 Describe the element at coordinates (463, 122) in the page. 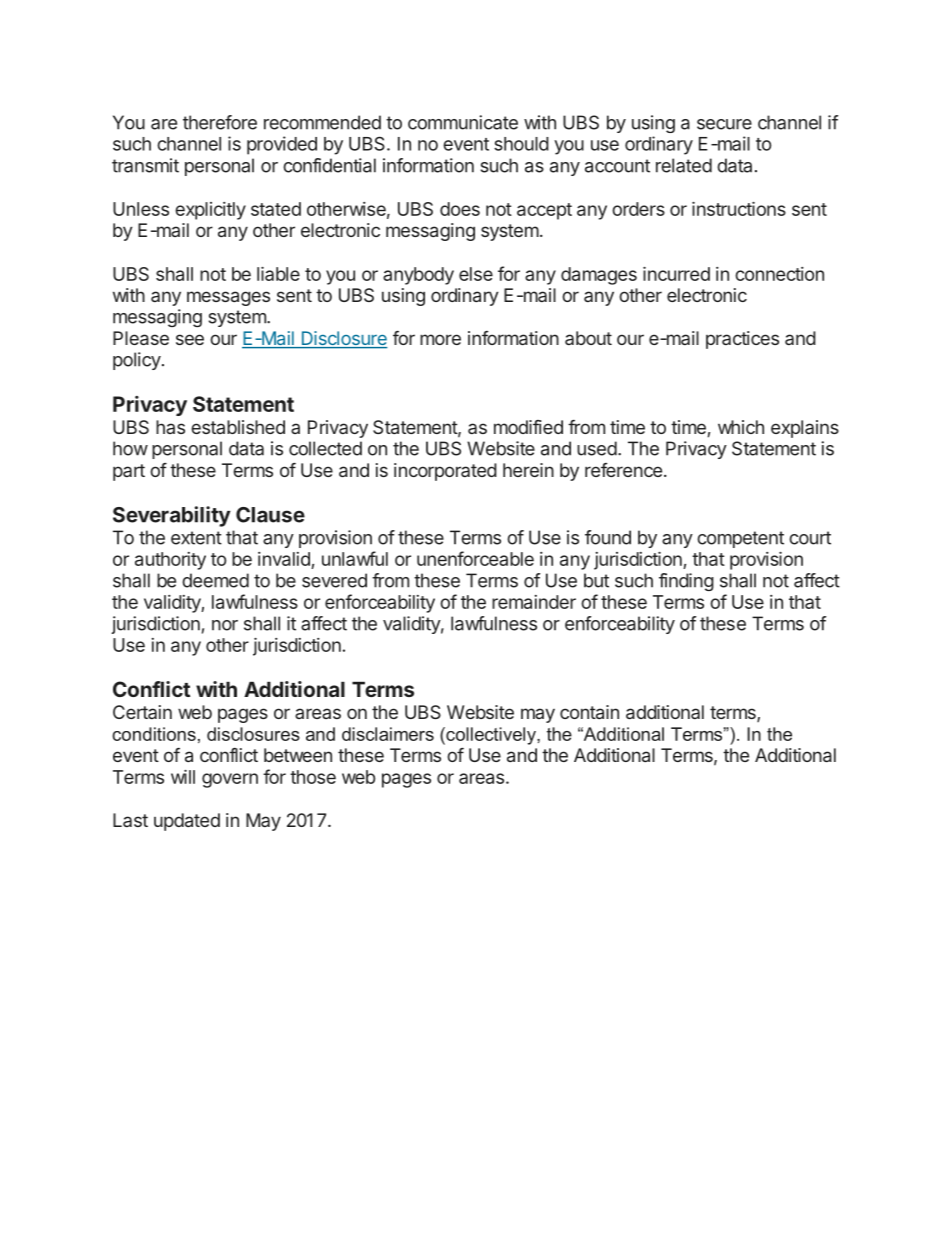

I see `communicate` at that location.
